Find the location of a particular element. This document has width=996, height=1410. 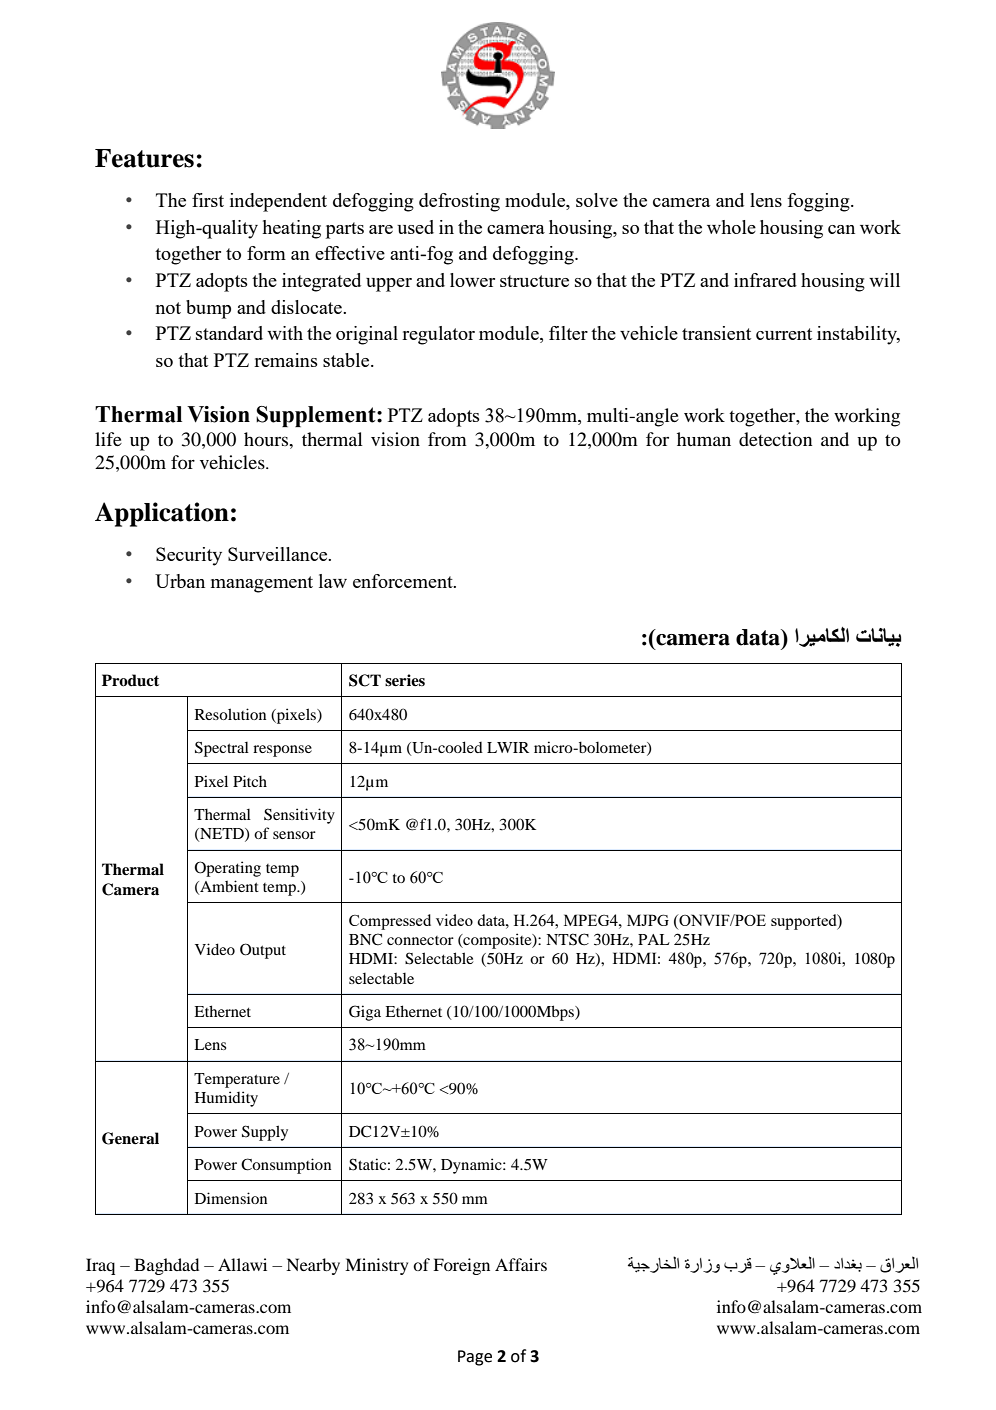

Affairs is located at coordinates (521, 1264).
